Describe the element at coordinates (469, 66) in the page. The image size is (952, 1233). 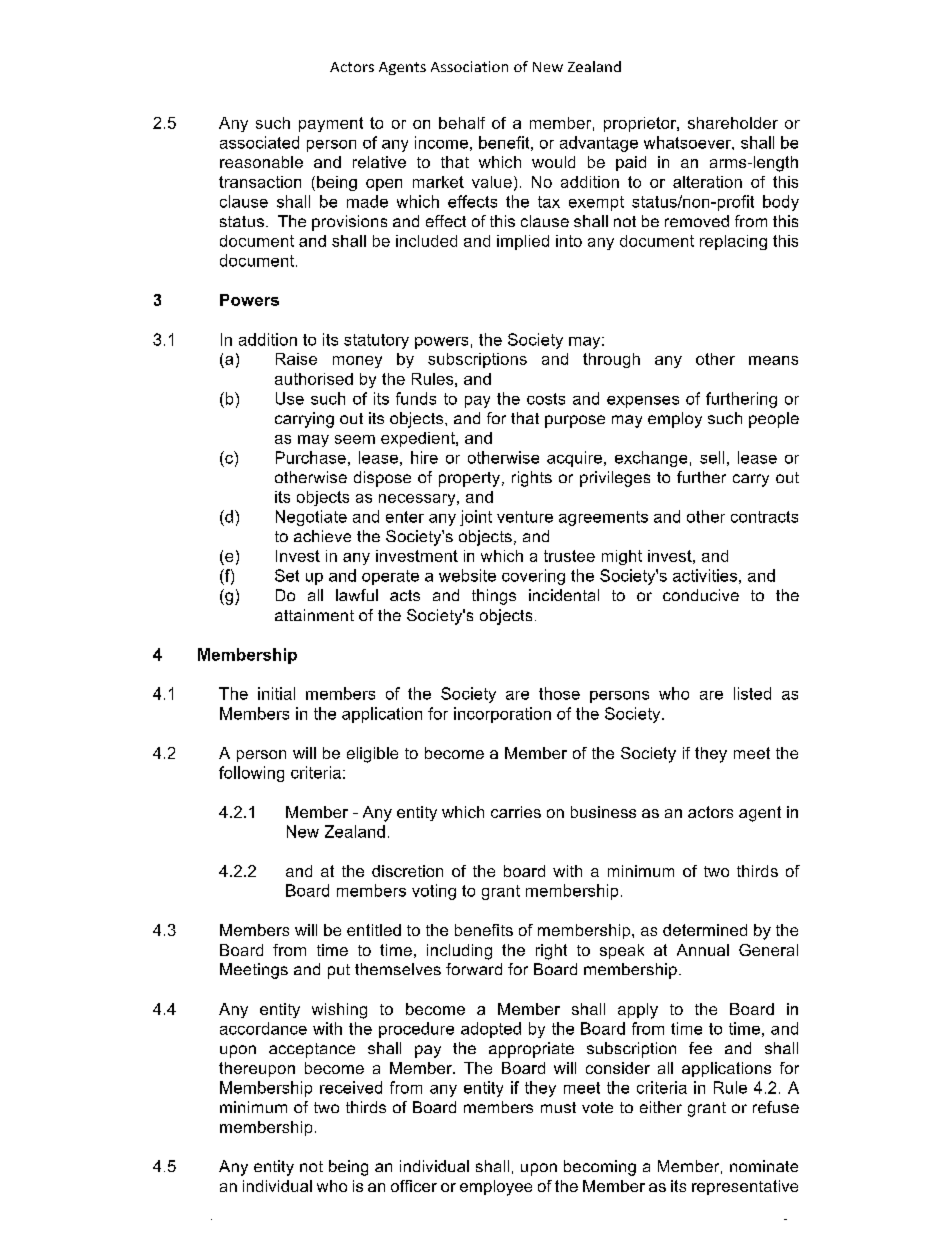
I see `Association` at that location.
